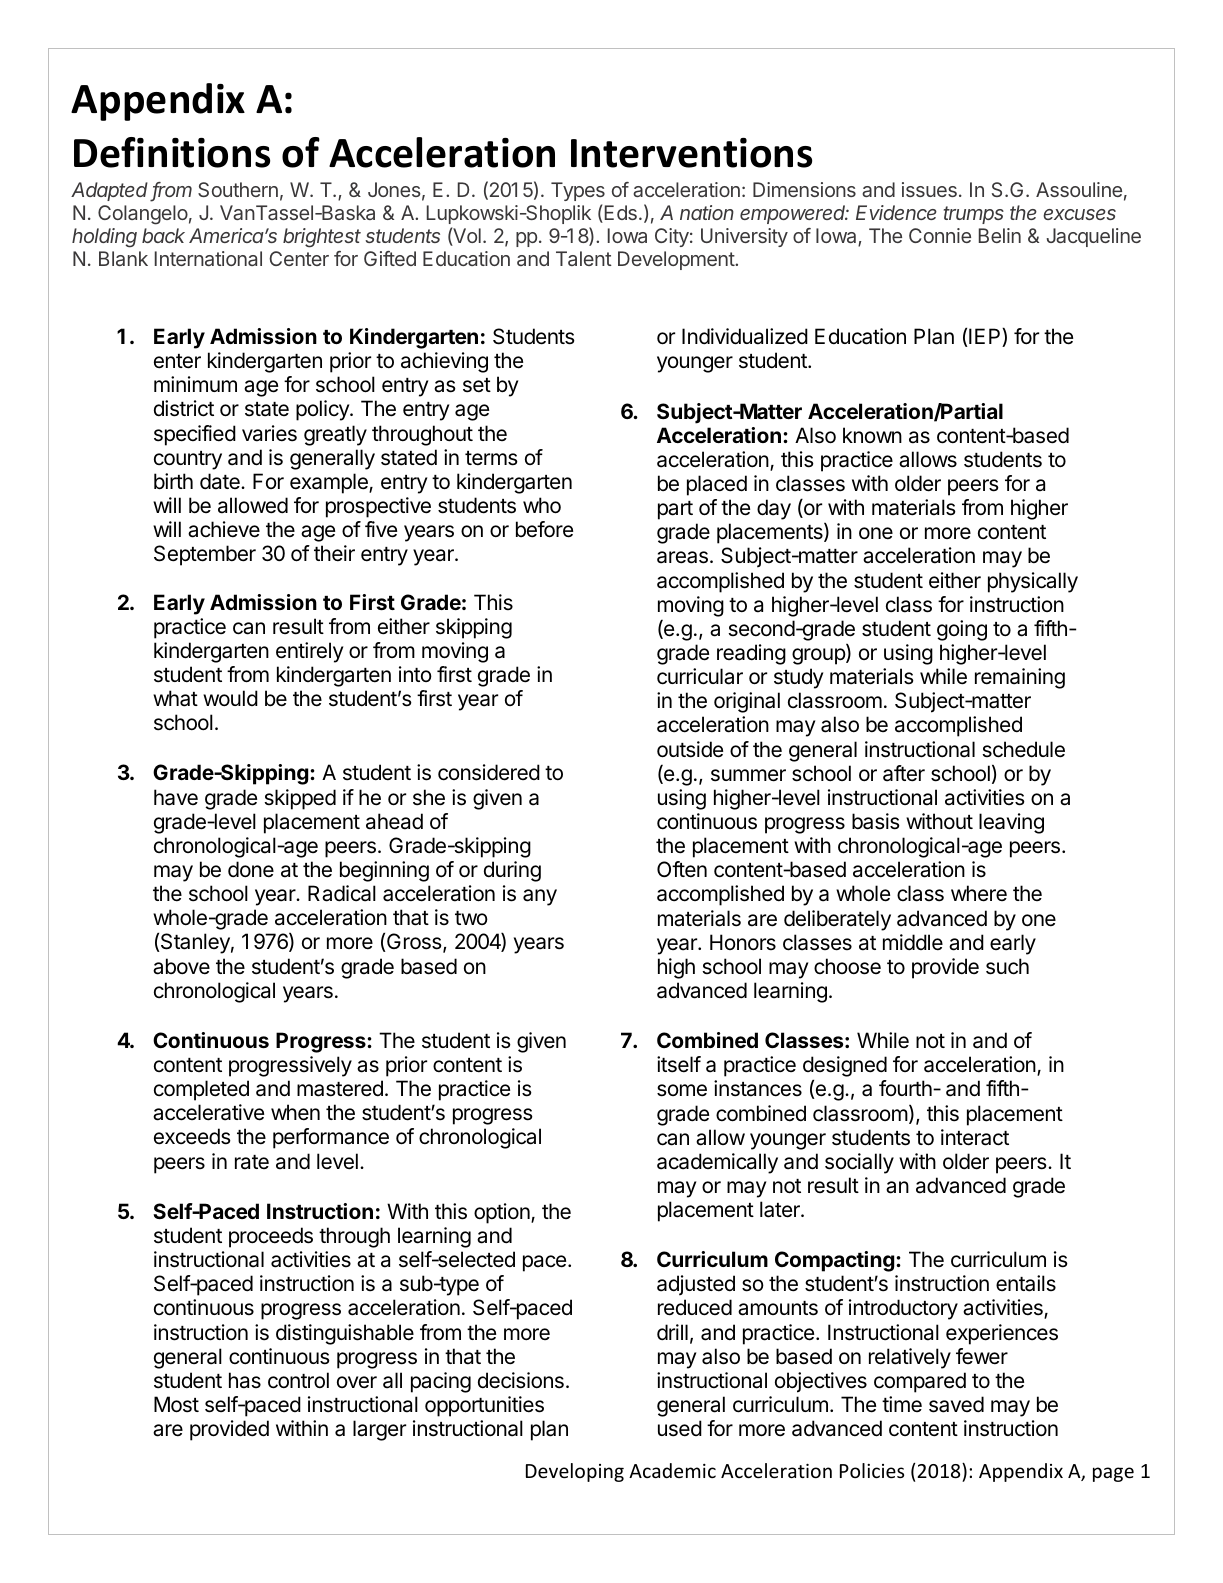  Describe the element at coordinates (192, 1136) in the image. I see `exceeds` at that location.
